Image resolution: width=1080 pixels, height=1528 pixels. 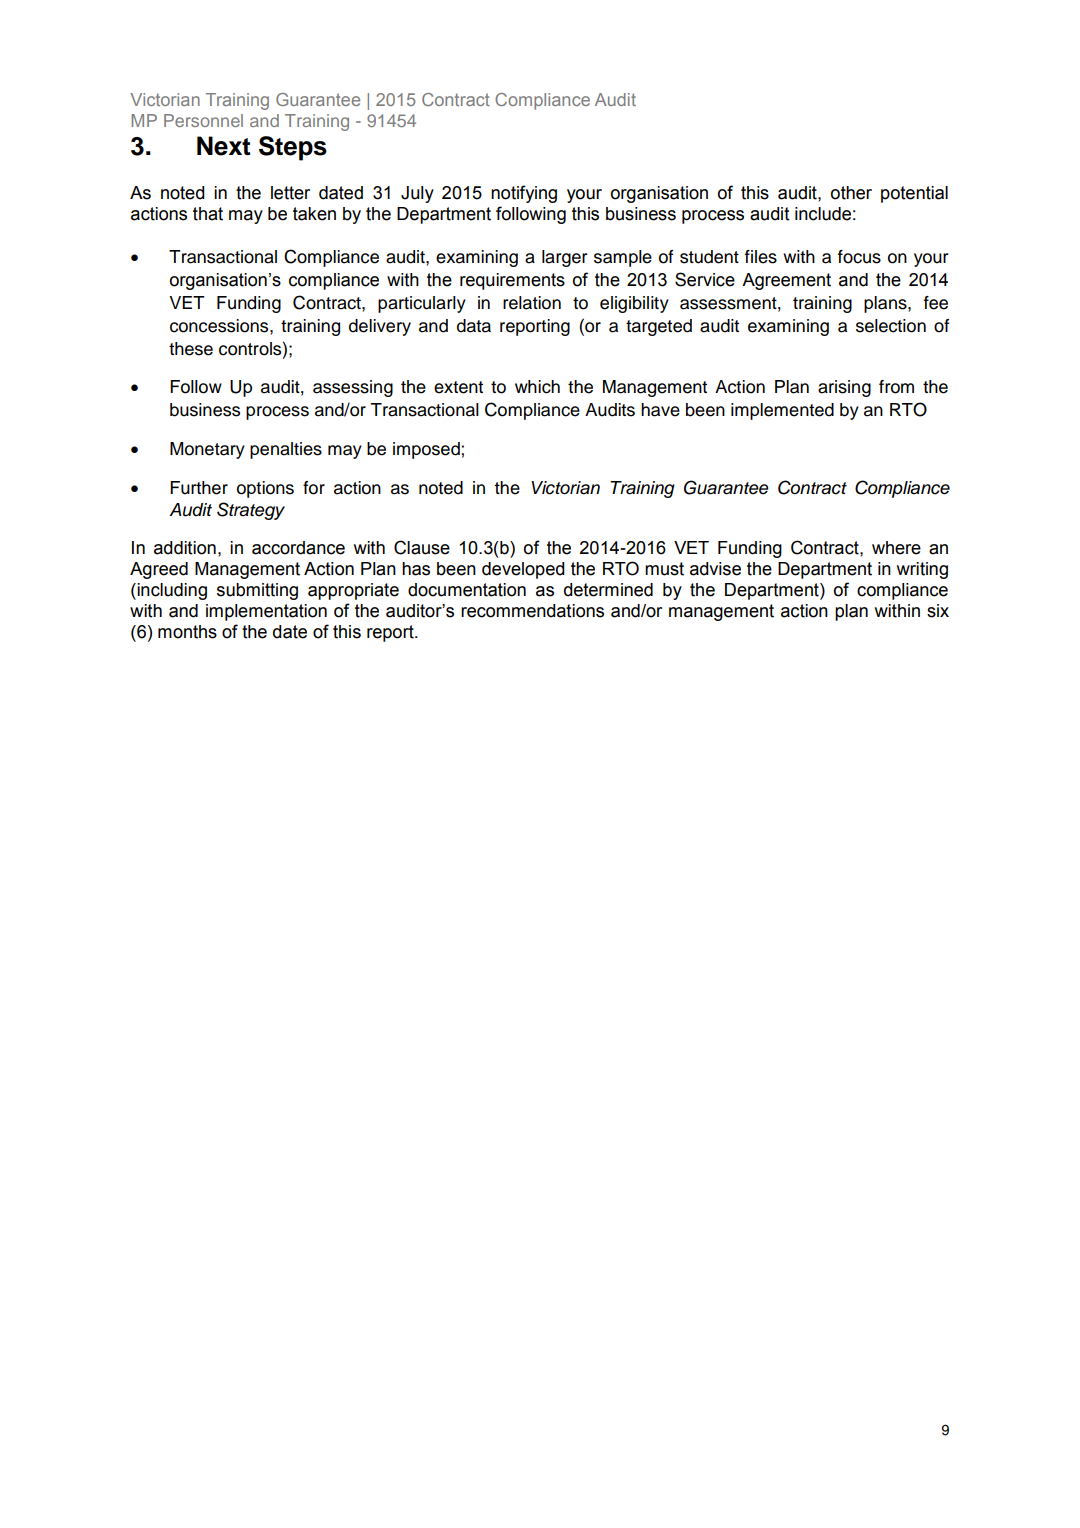 What do you see at coordinates (223, 146) in the screenshot?
I see `Next` at bounding box center [223, 146].
